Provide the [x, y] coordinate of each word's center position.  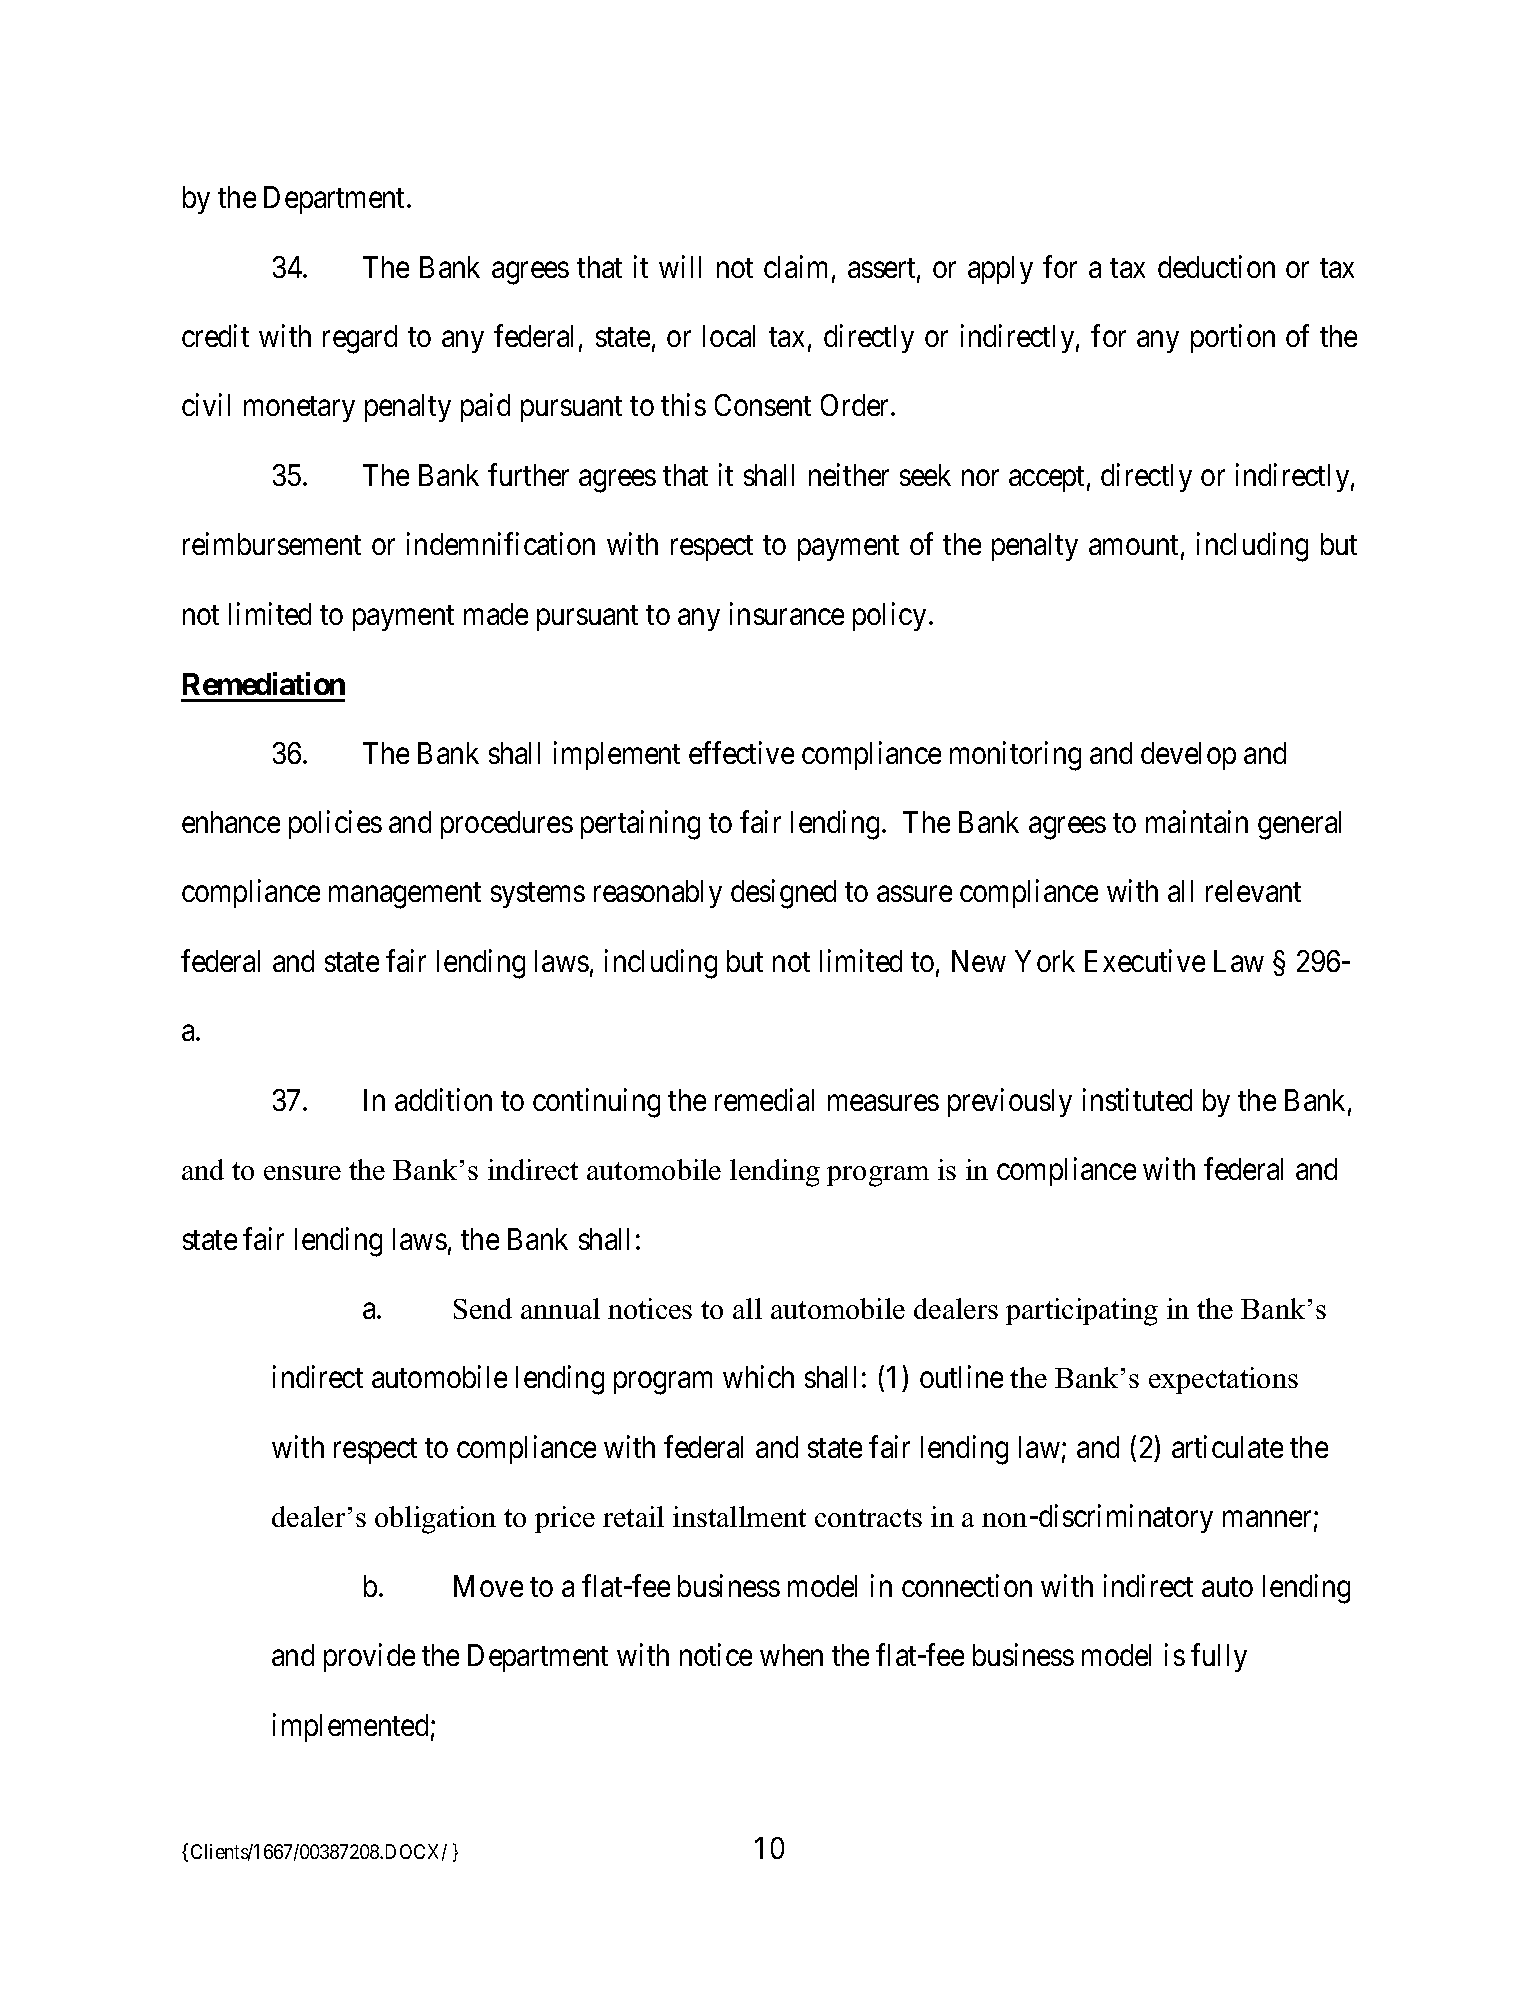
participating [1082, 1312]
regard [360, 339]
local [729, 336]
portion [1233, 338]
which [758, 1377]
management [405, 896]
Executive [1145, 960]
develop [1188, 756]
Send [483, 1308]
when [791, 1655]
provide [369, 1658]
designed [783, 894]
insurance [787, 613]
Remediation [264, 683]
